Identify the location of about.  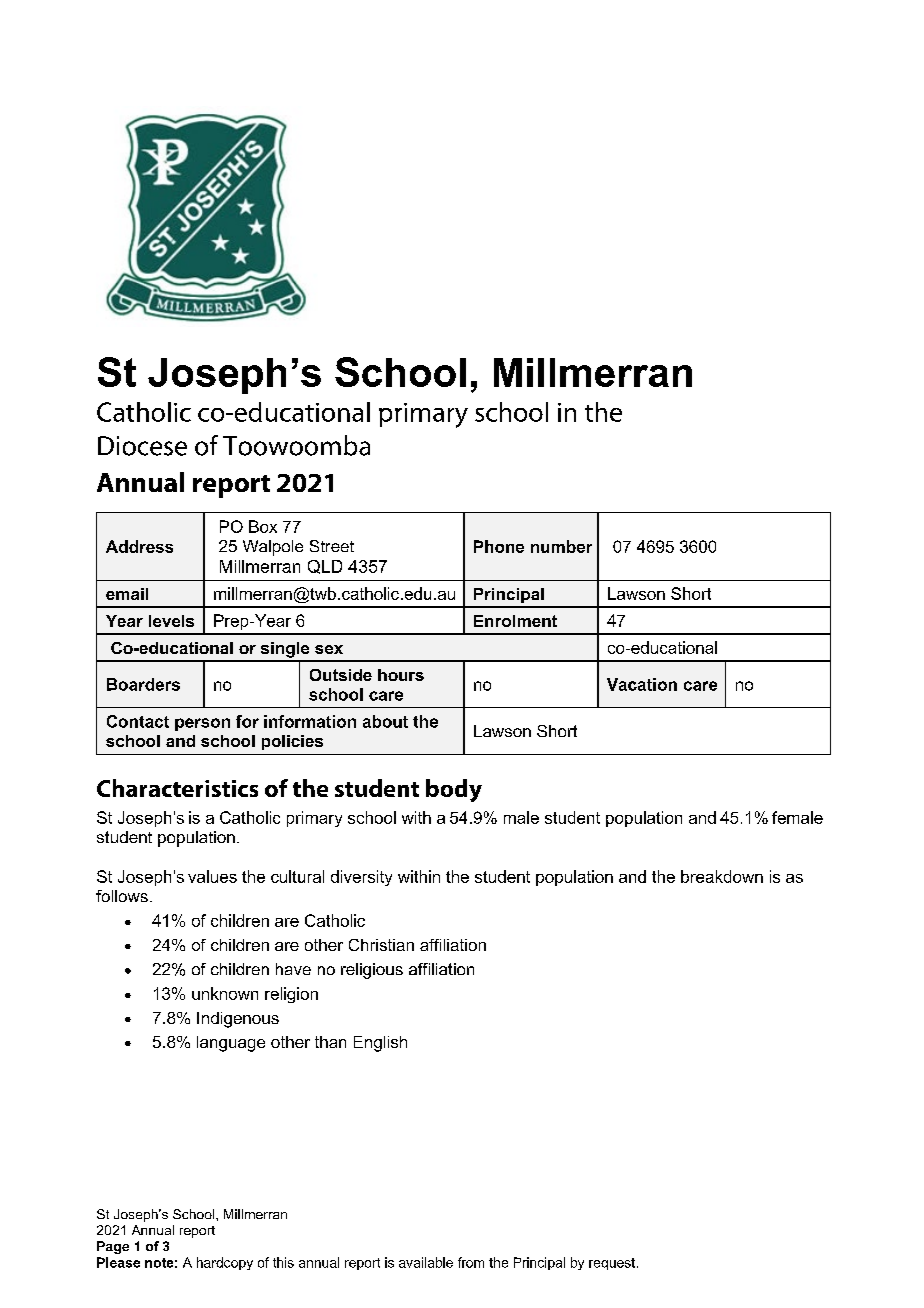
(385, 721).
